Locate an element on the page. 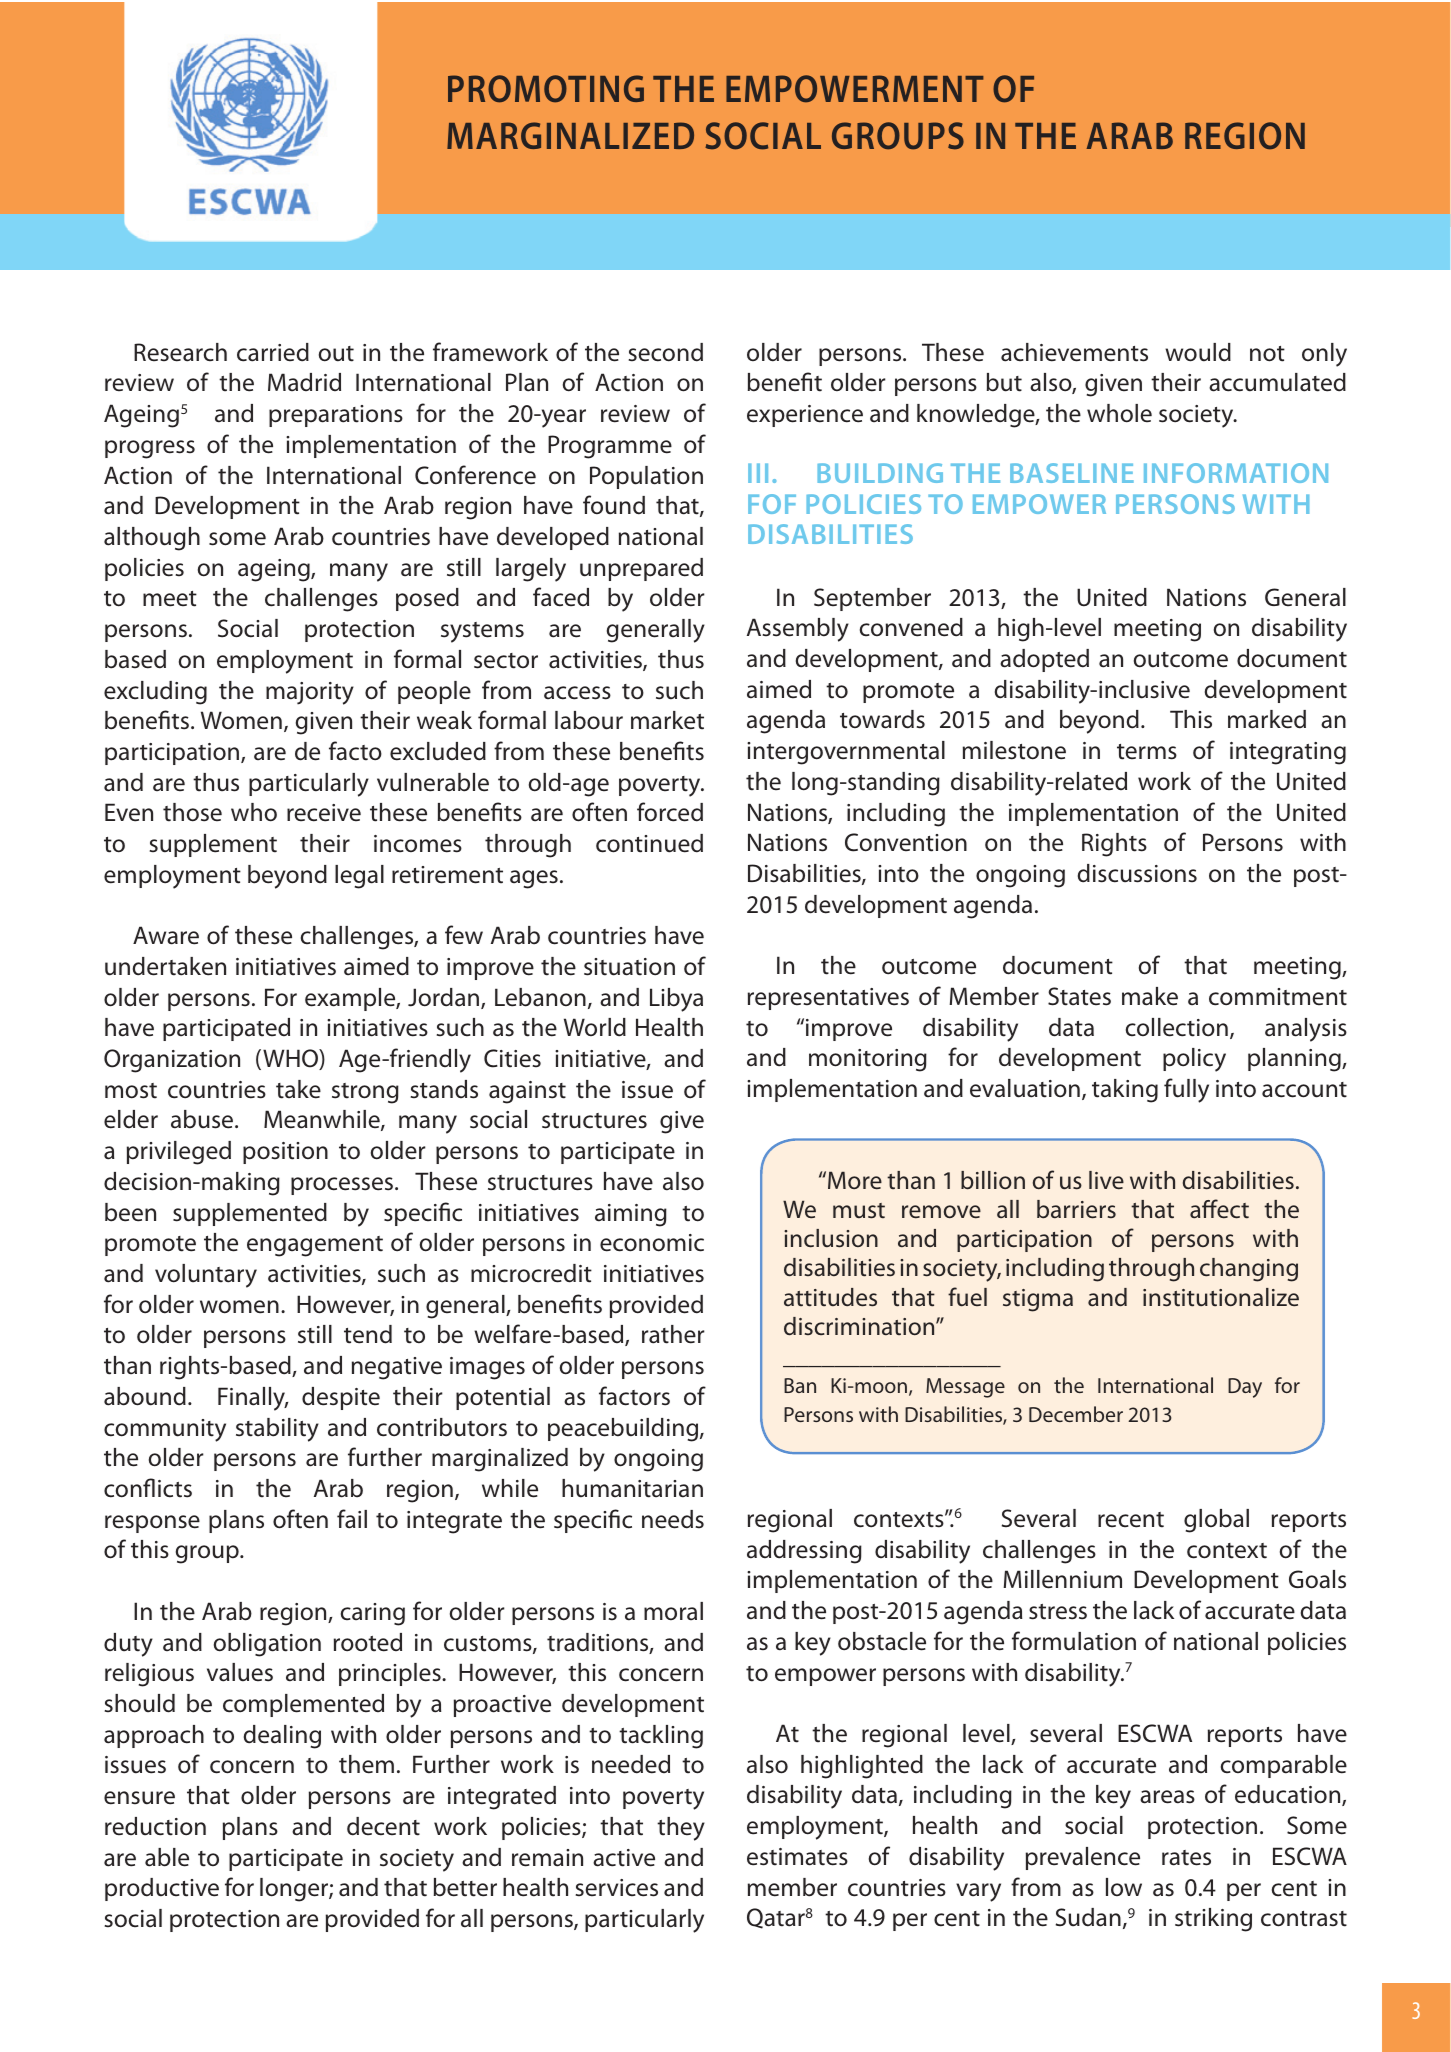 The width and height of the page is (1451, 2052). although is located at coordinates (152, 539).
